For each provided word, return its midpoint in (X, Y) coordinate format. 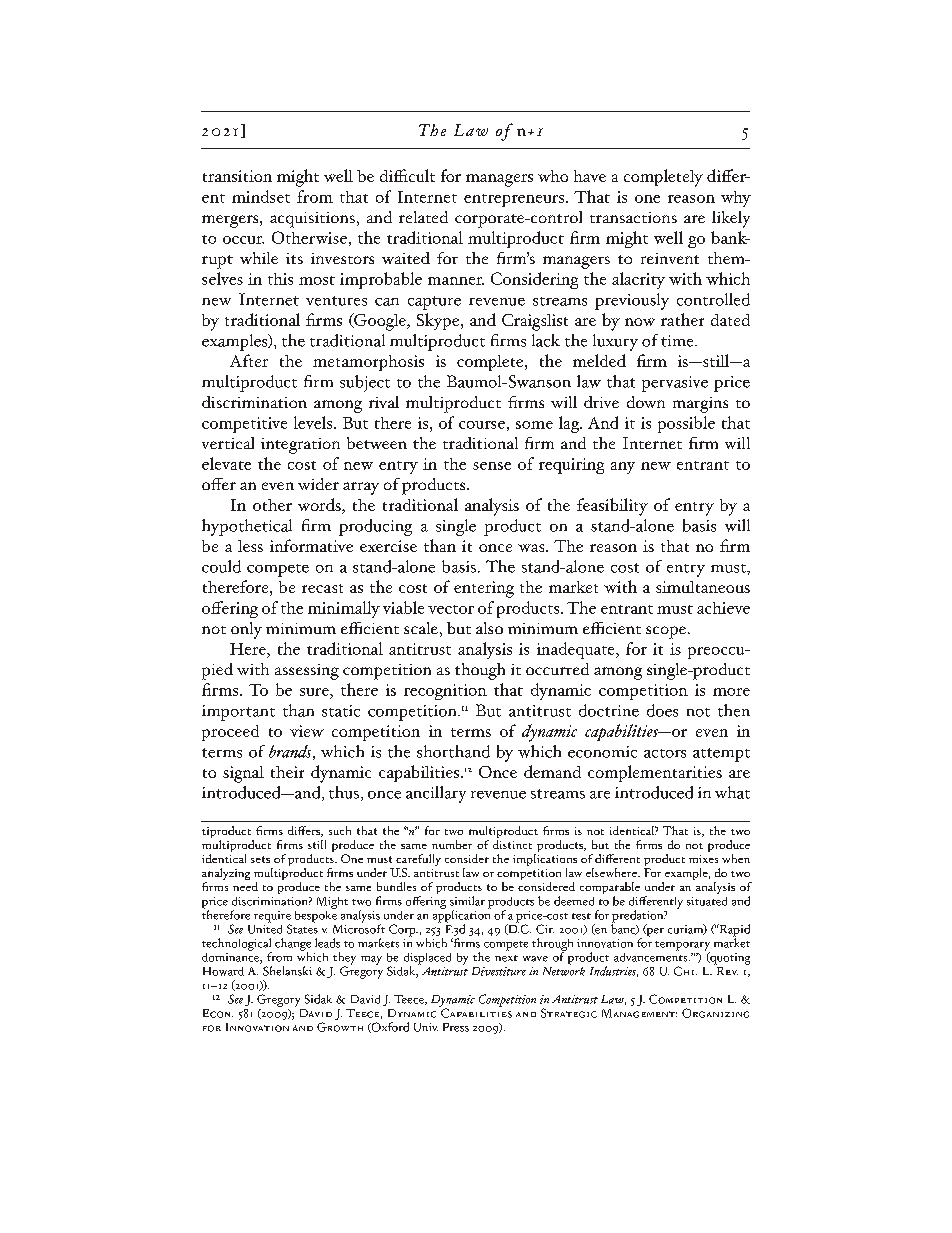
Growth (340, 1027)
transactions (633, 217)
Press (456, 1027)
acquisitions (312, 220)
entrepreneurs (515, 200)
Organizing (715, 1013)
